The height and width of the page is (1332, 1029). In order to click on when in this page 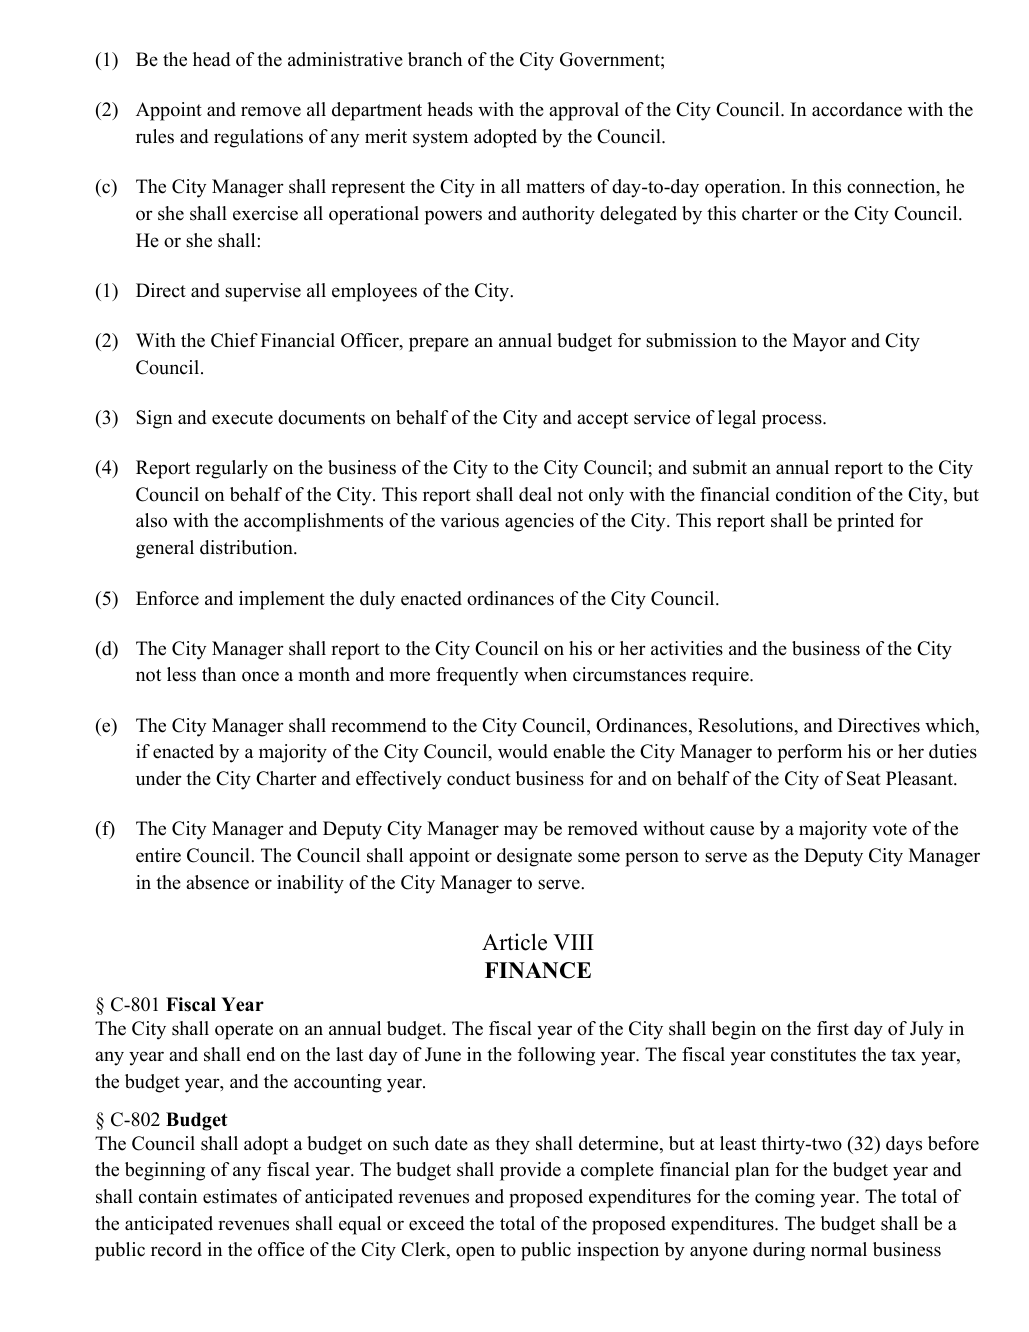, I will do `click(545, 674)`.
